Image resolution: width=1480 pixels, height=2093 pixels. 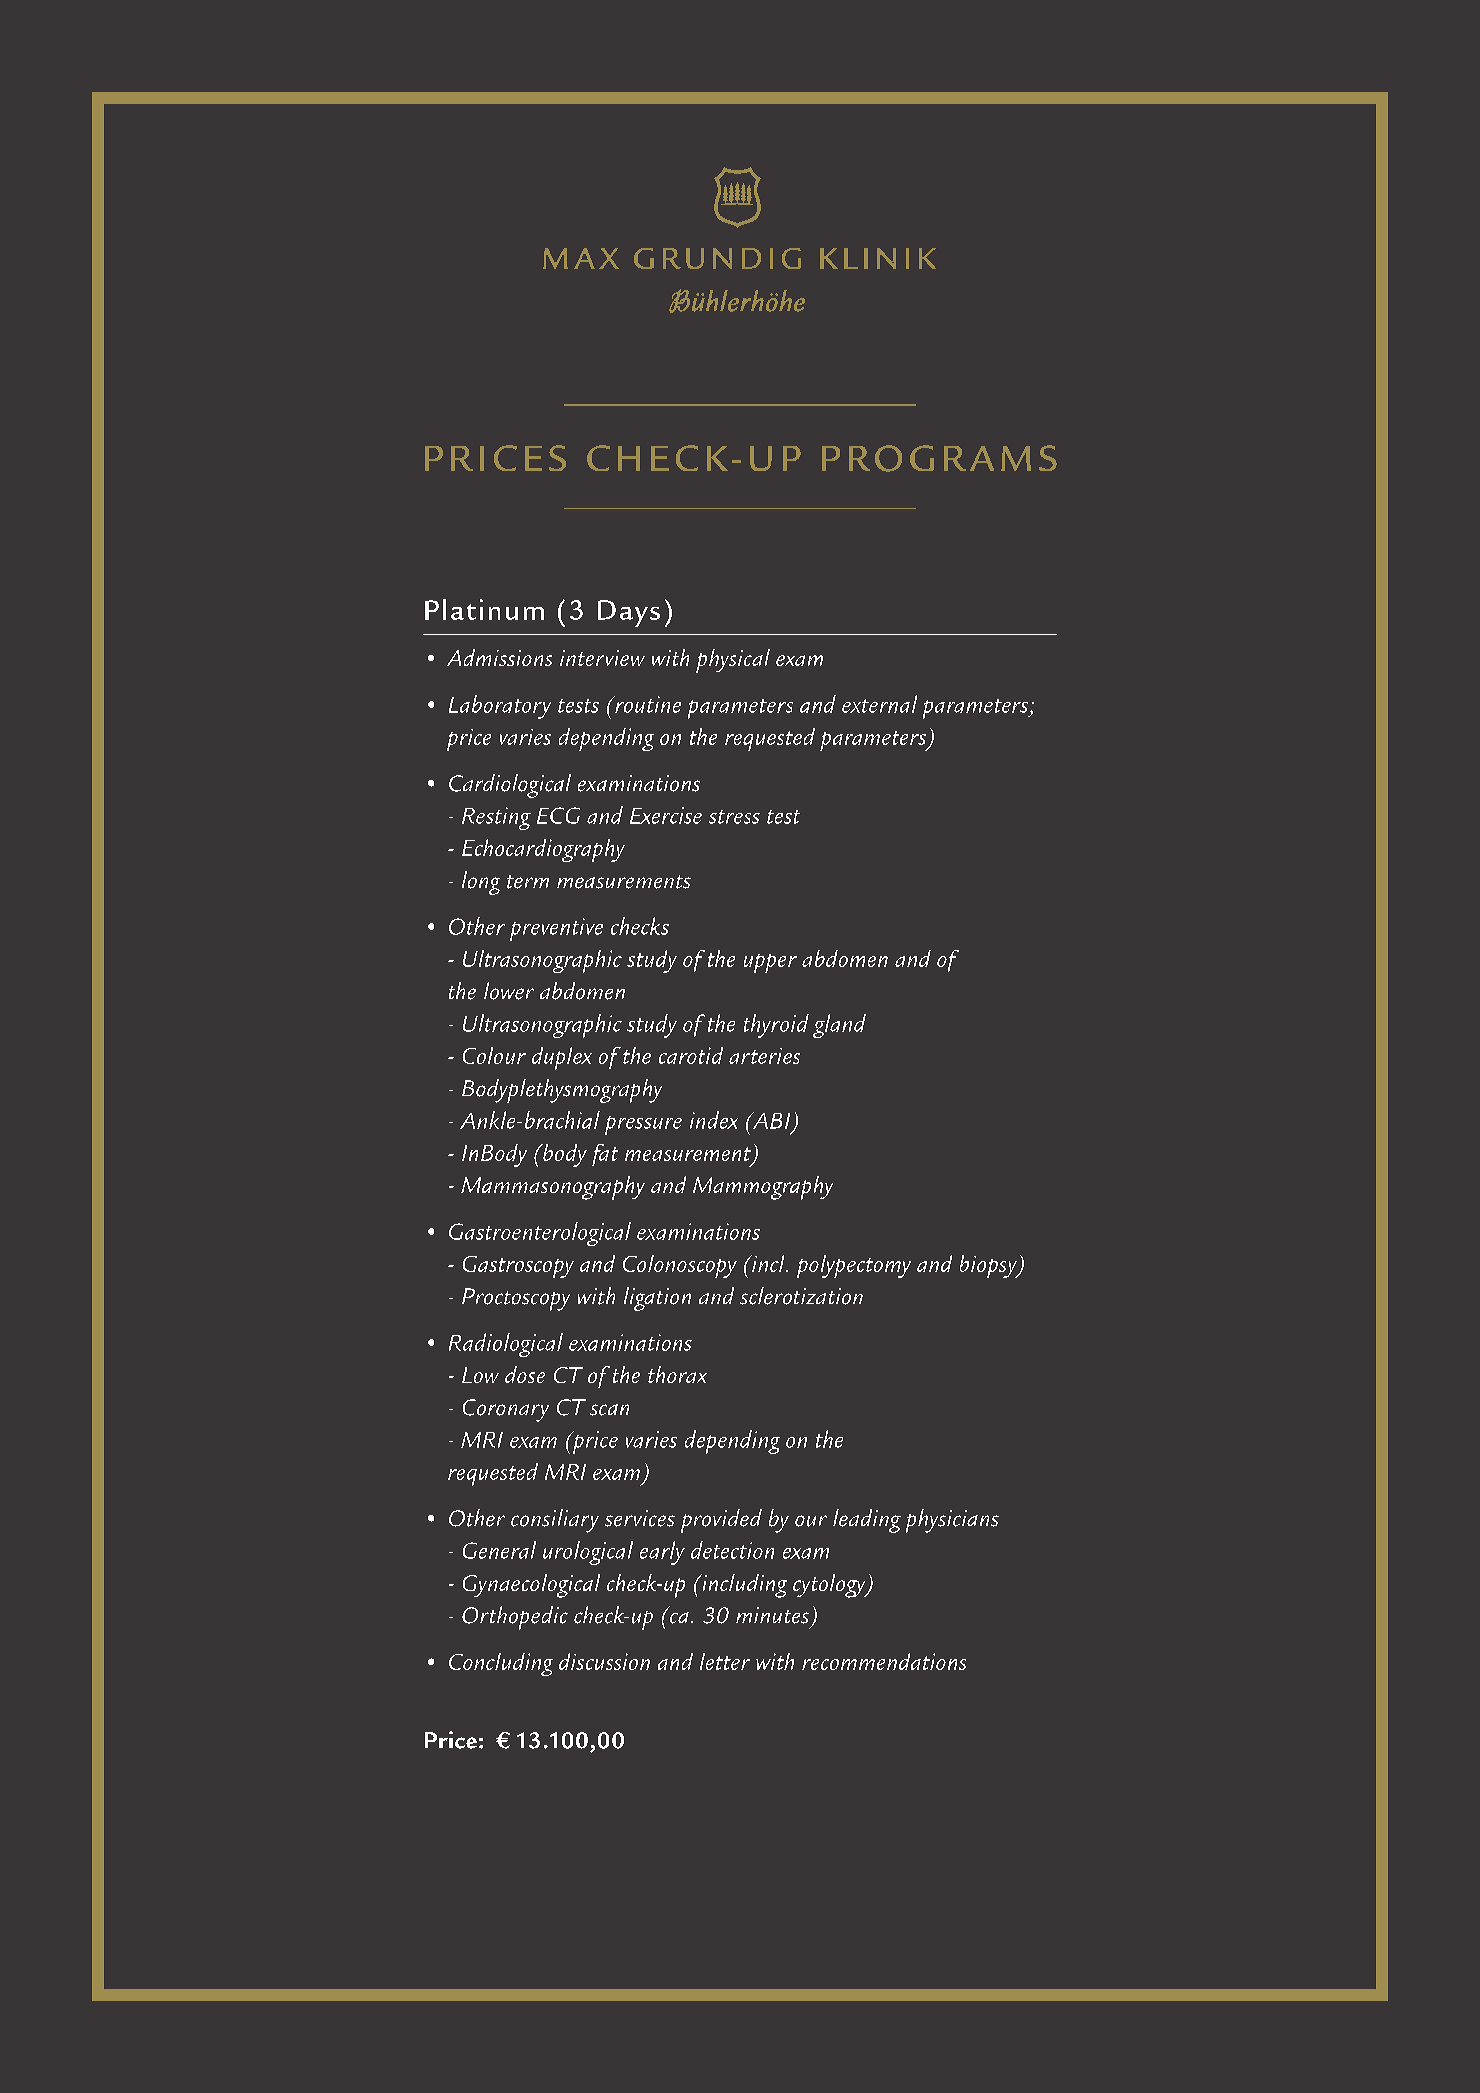 What do you see at coordinates (602, 658) in the image?
I see `interview` at bounding box center [602, 658].
